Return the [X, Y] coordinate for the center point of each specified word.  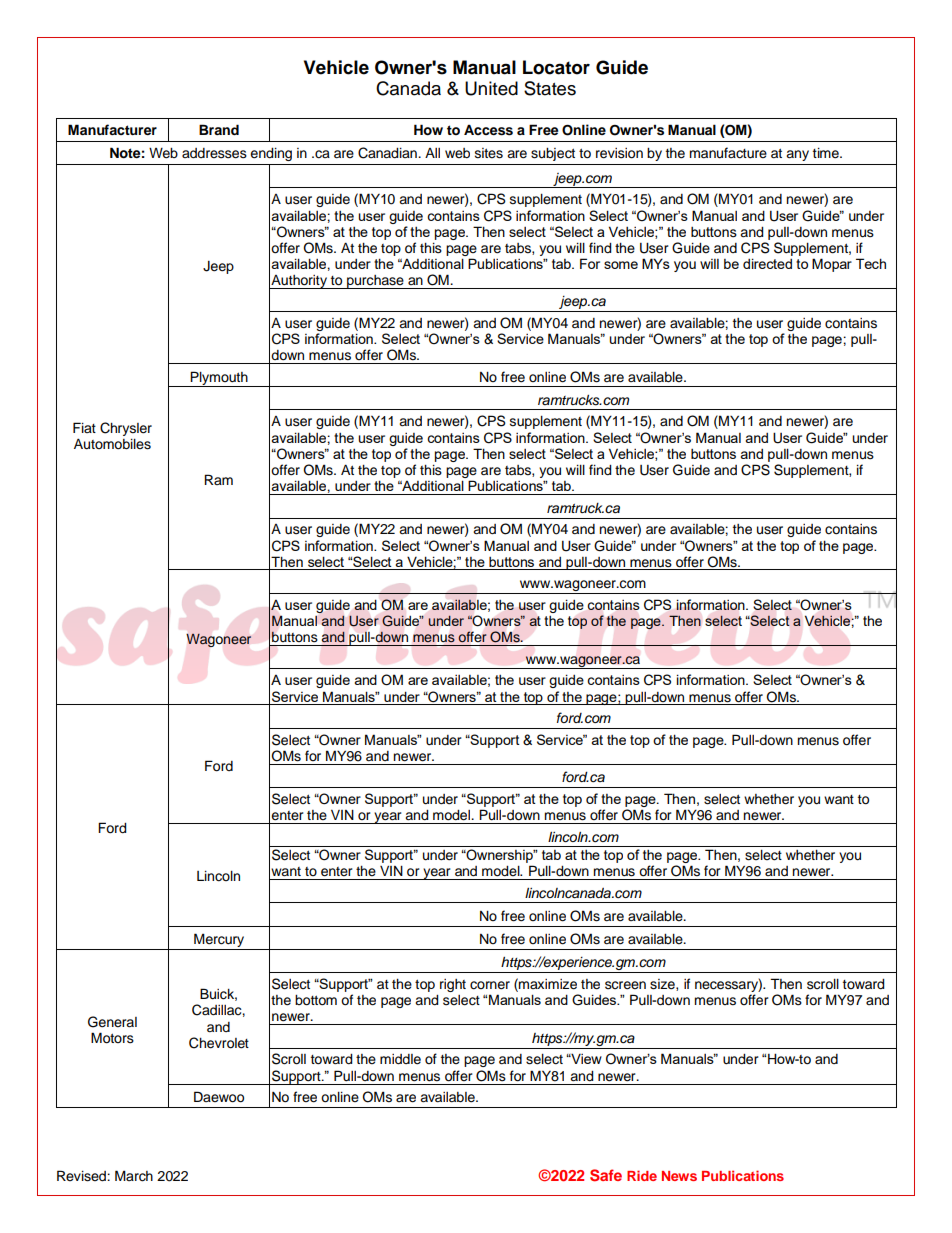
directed [767, 263]
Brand [219, 129]
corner [490, 985]
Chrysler [126, 429]
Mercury [219, 941]
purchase [375, 282]
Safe [606, 1175]
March [134, 1176]
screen [625, 985]
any [797, 155]
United [491, 88]
